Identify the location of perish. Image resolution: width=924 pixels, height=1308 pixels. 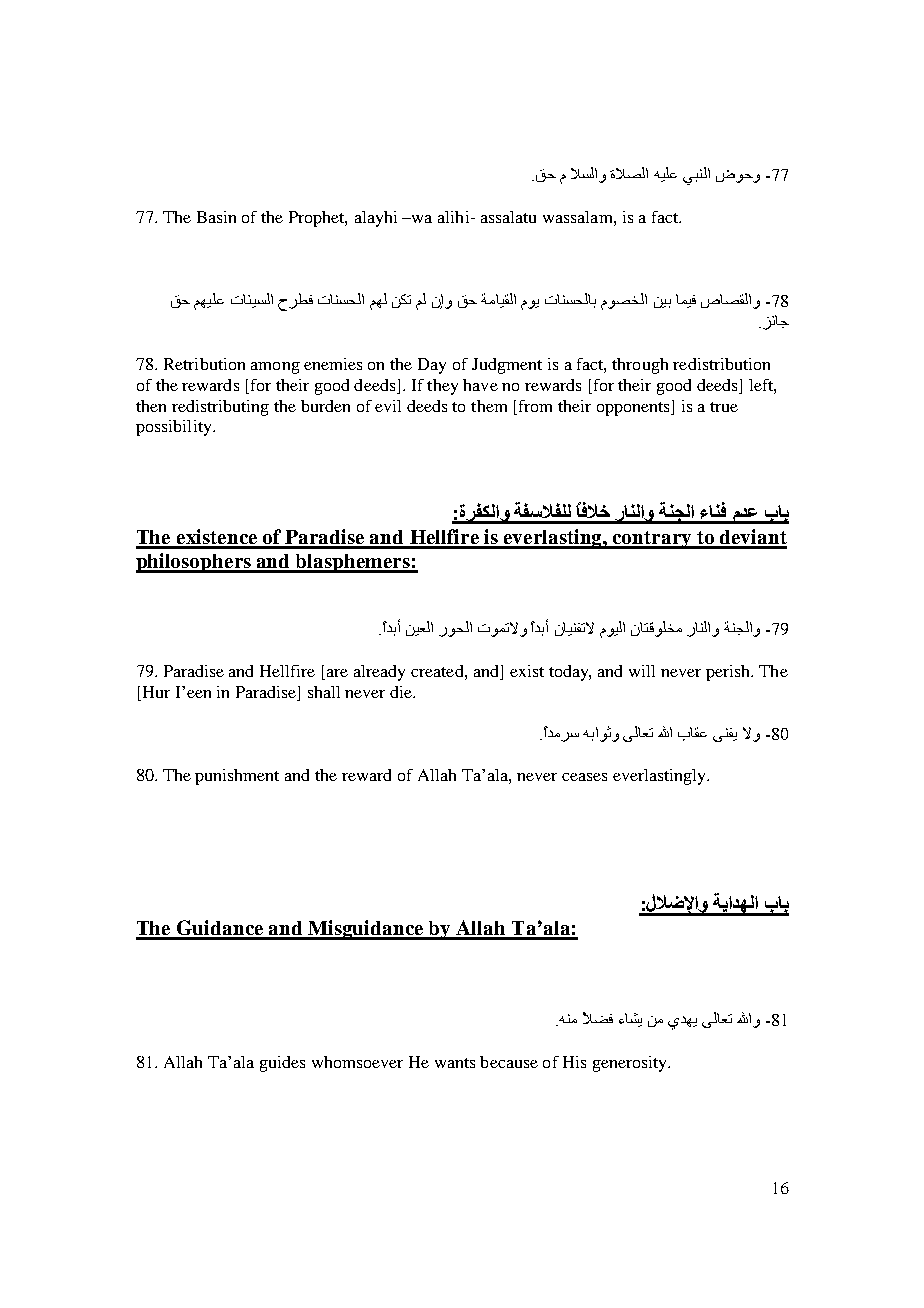
(729, 673).
